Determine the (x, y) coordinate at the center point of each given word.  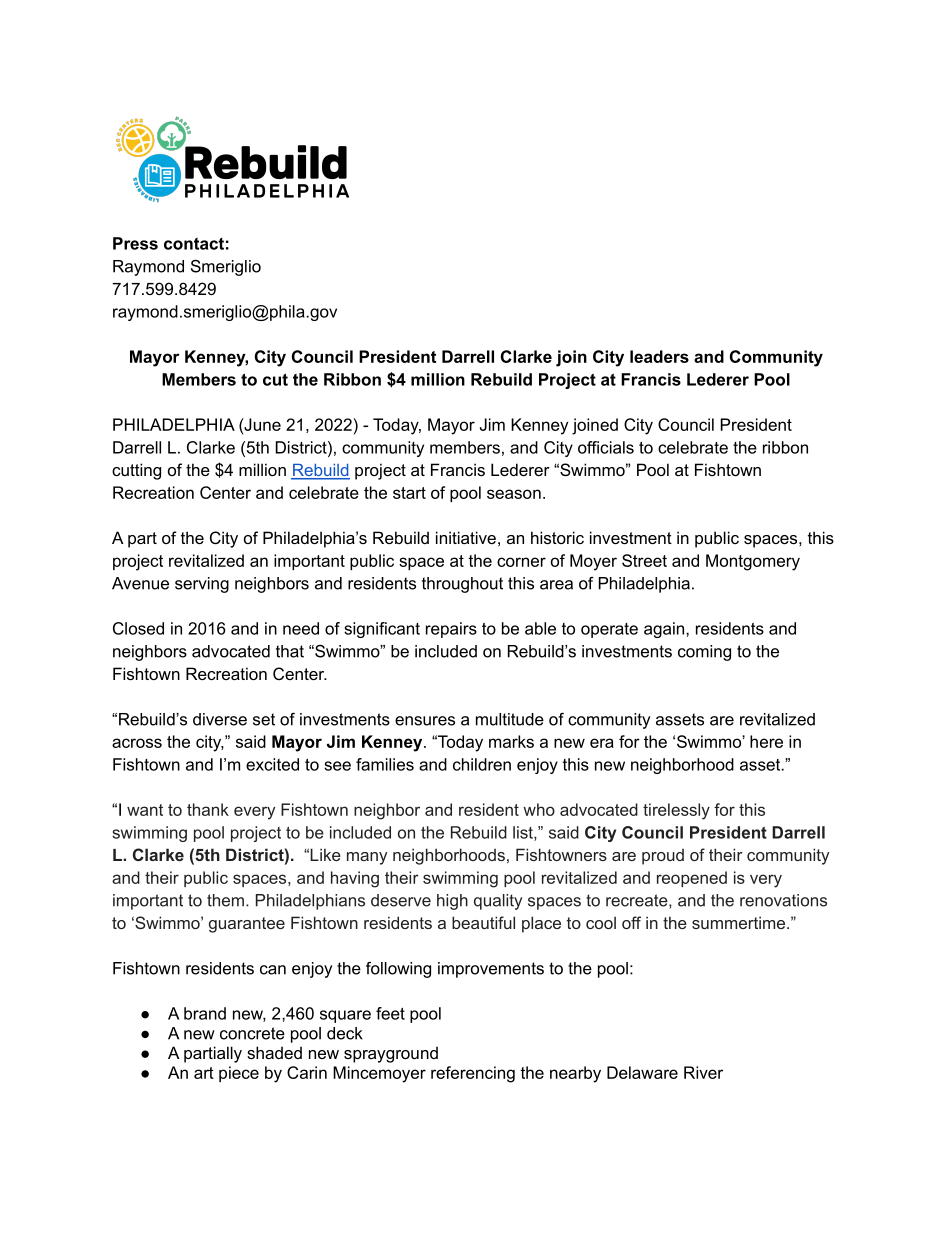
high (452, 902)
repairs (451, 630)
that (290, 651)
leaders (659, 356)
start (409, 493)
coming (704, 653)
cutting (136, 471)
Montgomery (753, 562)
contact (194, 244)
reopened (692, 879)
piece (239, 1074)
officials (606, 447)
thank (208, 809)
